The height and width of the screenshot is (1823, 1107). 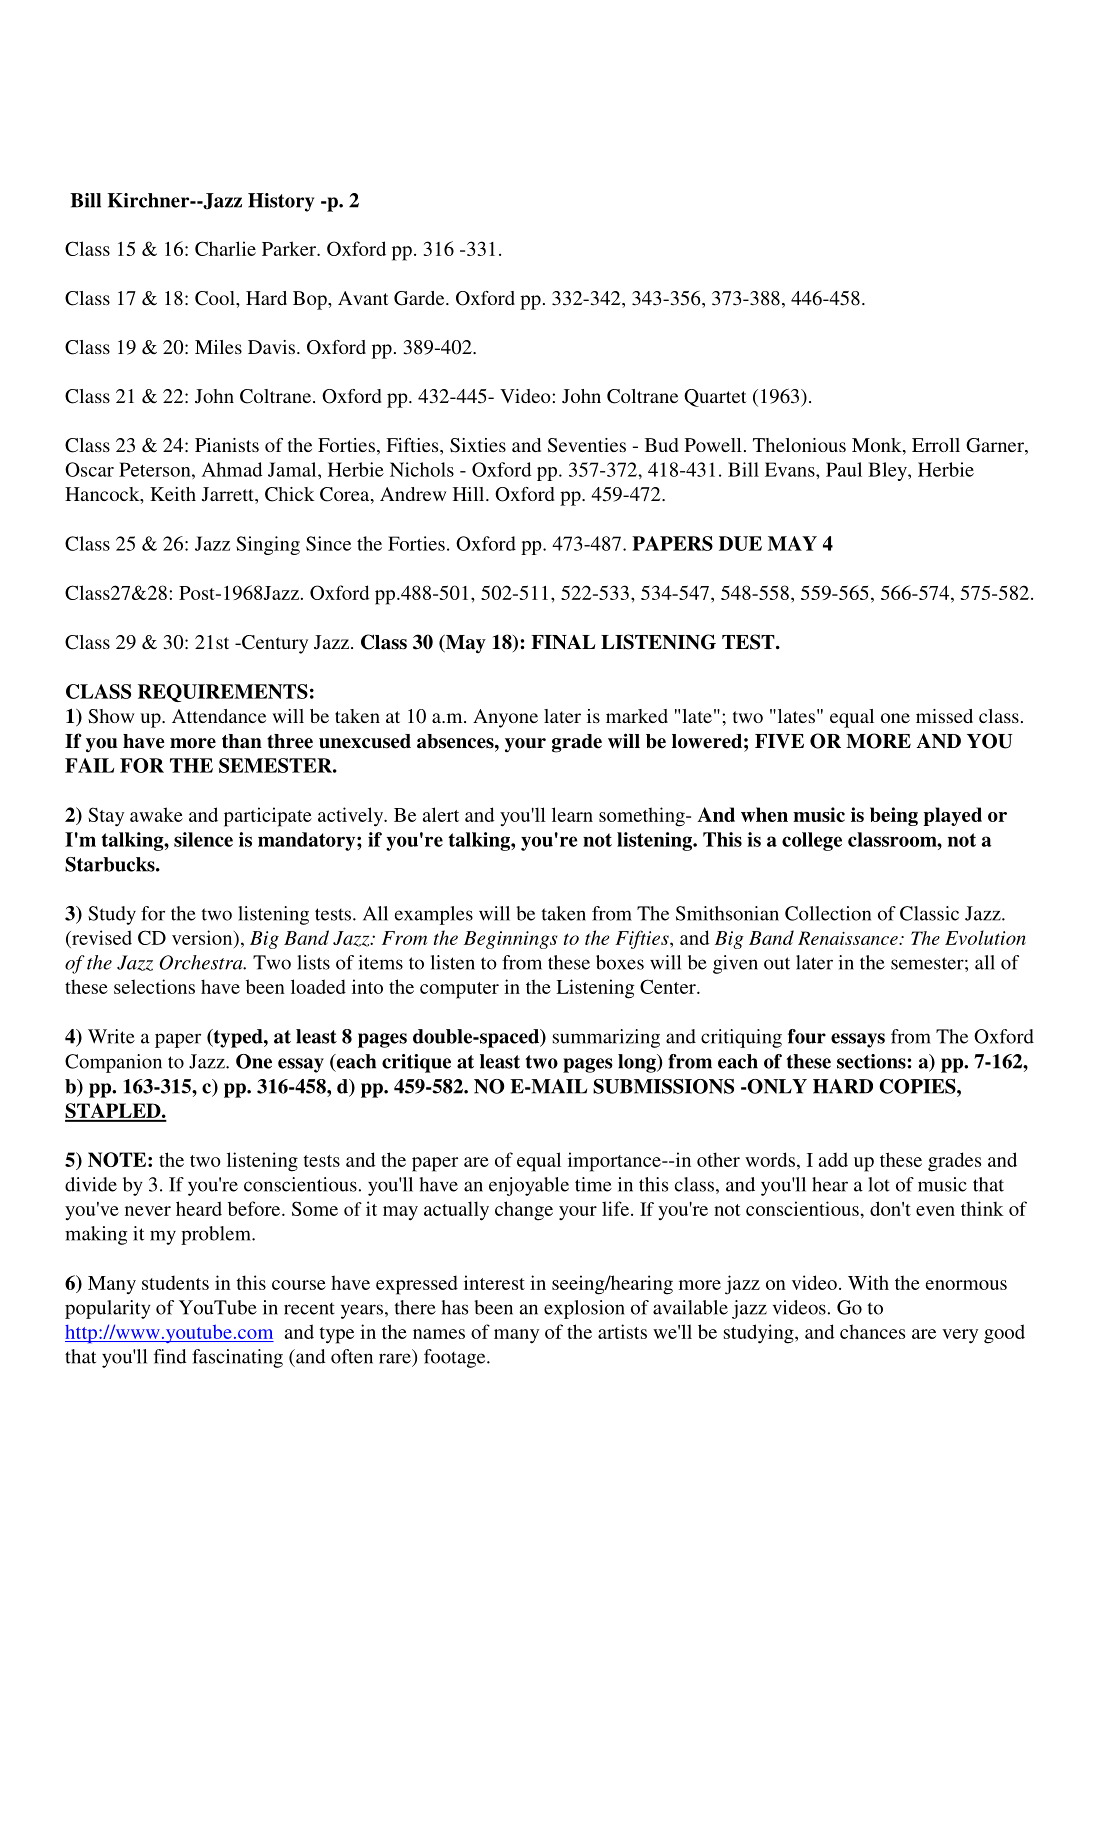 What do you see at coordinates (156, 814) in the screenshot?
I see `awake` at bounding box center [156, 814].
